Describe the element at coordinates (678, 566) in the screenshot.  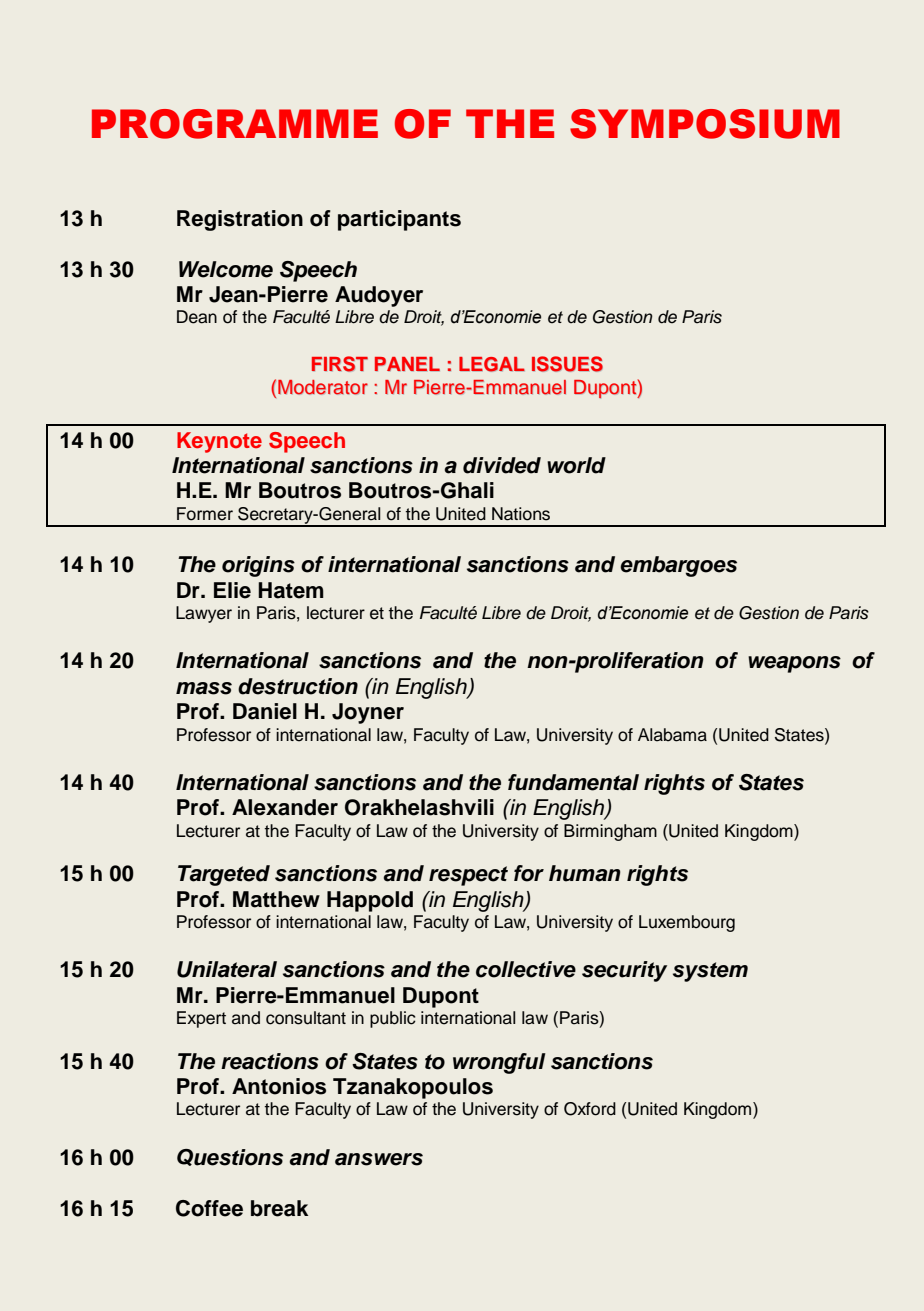
I see `embargoes` at that location.
